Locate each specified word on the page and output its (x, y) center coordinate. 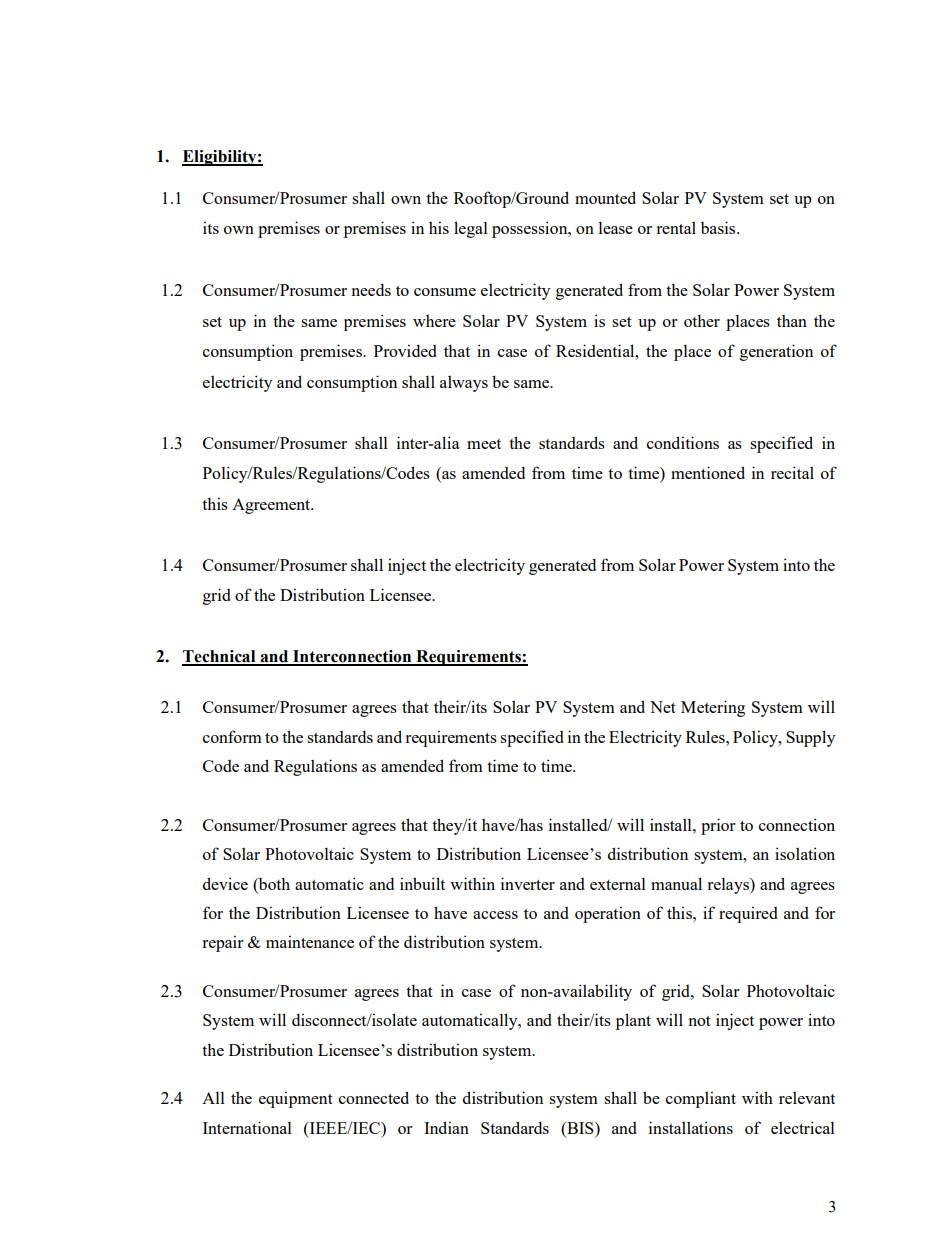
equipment (296, 1099)
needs (371, 289)
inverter (528, 883)
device (225, 883)
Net (663, 707)
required (748, 914)
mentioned (708, 472)
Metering (713, 708)
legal (471, 229)
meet (484, 444)
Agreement (272, 506)
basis (719, 227)
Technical (220, 657)
